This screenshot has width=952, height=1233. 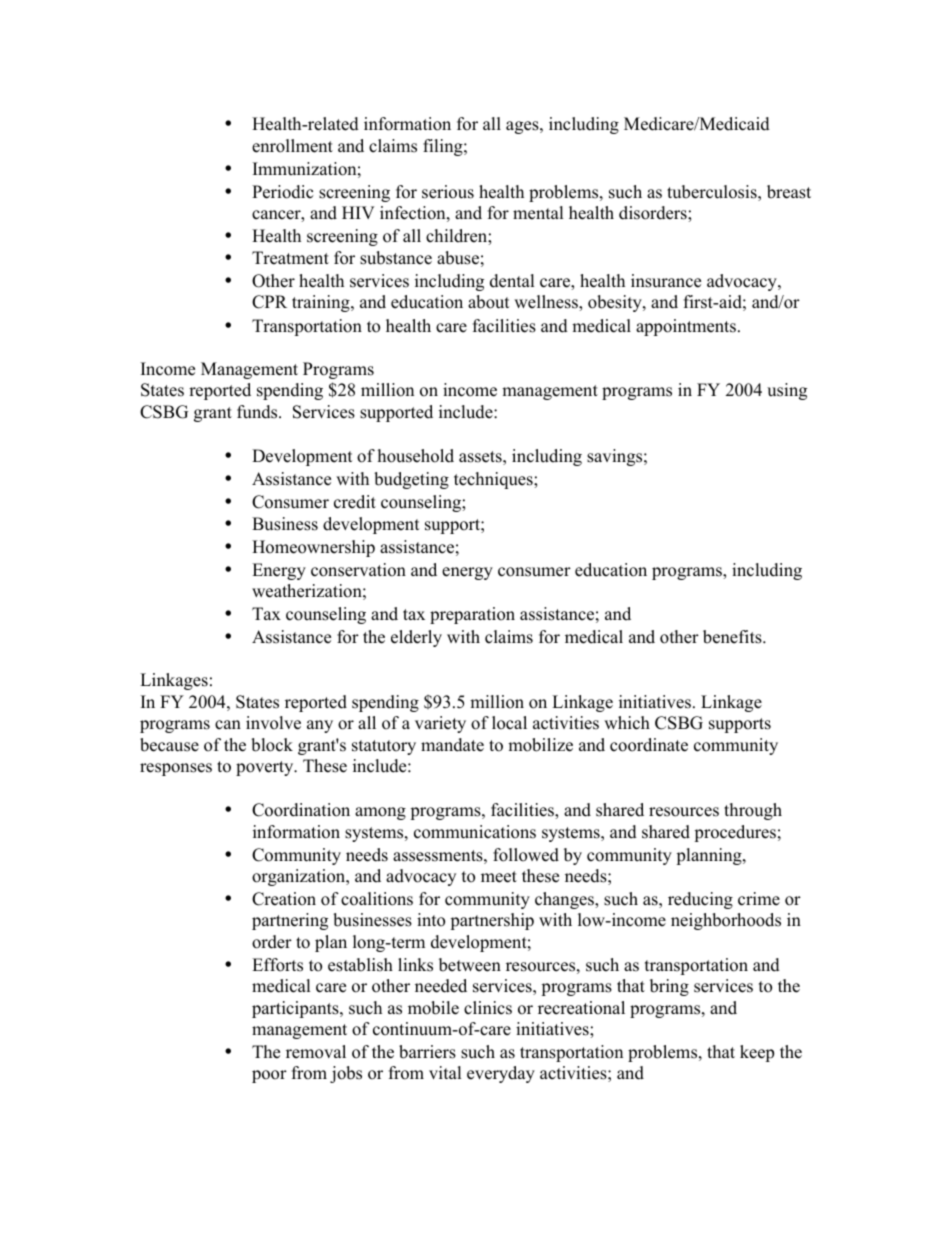 What do you see at coordinates (300, 877) in the screenshot?
I see `organization` at bounding box center [300, 877].
